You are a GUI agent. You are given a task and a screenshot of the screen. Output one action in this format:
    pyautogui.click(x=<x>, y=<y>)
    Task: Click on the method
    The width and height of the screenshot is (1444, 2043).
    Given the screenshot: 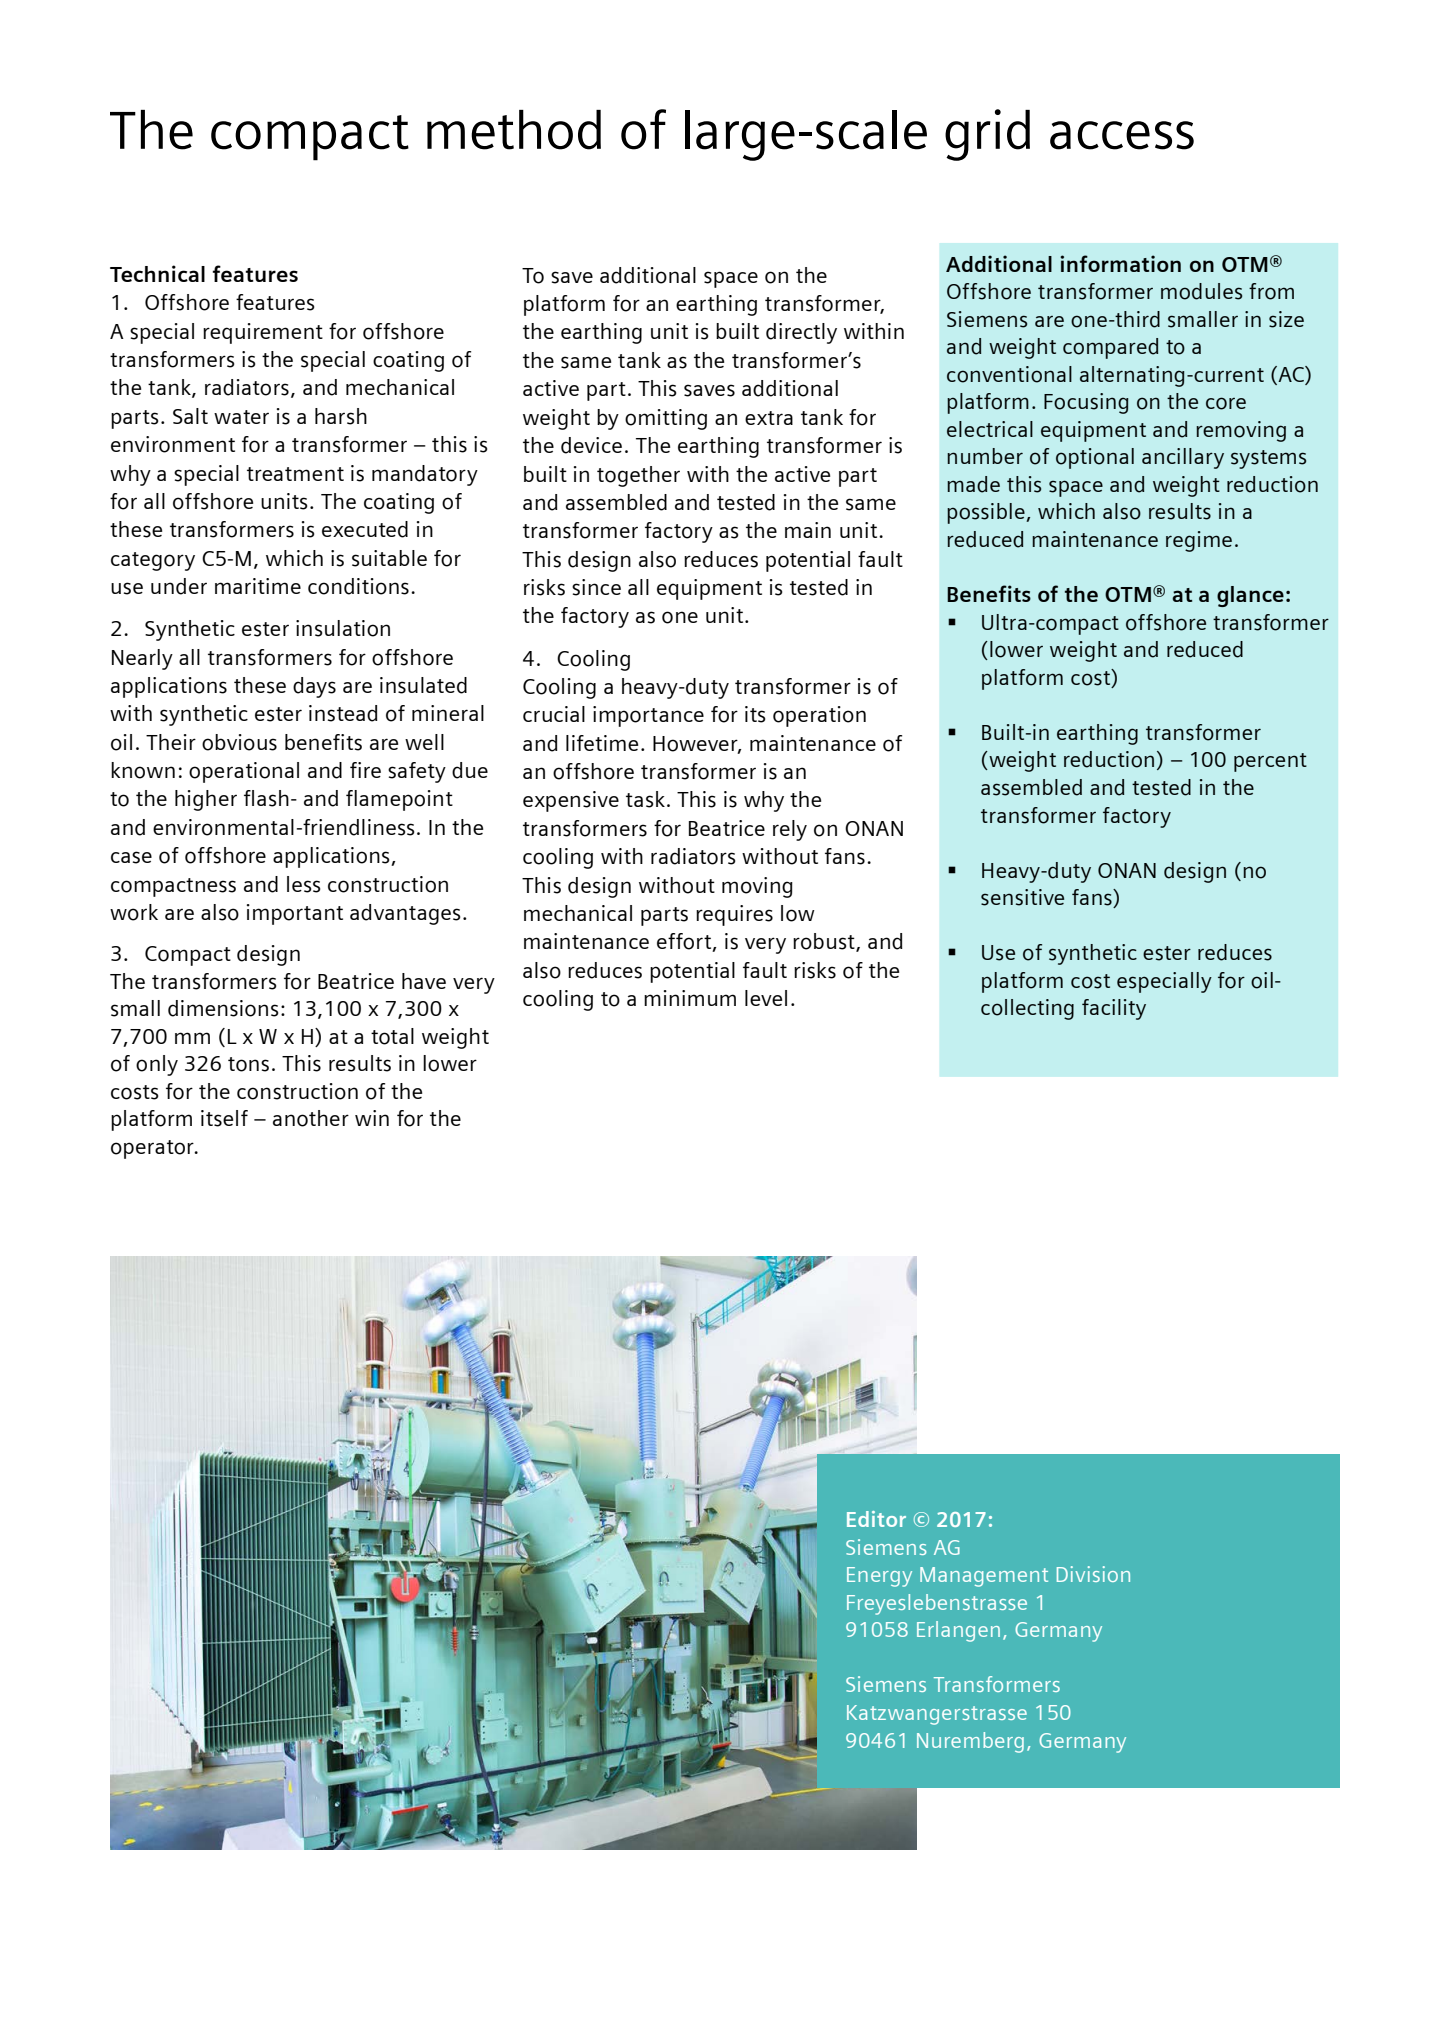 What is the action you would take?
    pyautogui.click(x=514, y=130)
